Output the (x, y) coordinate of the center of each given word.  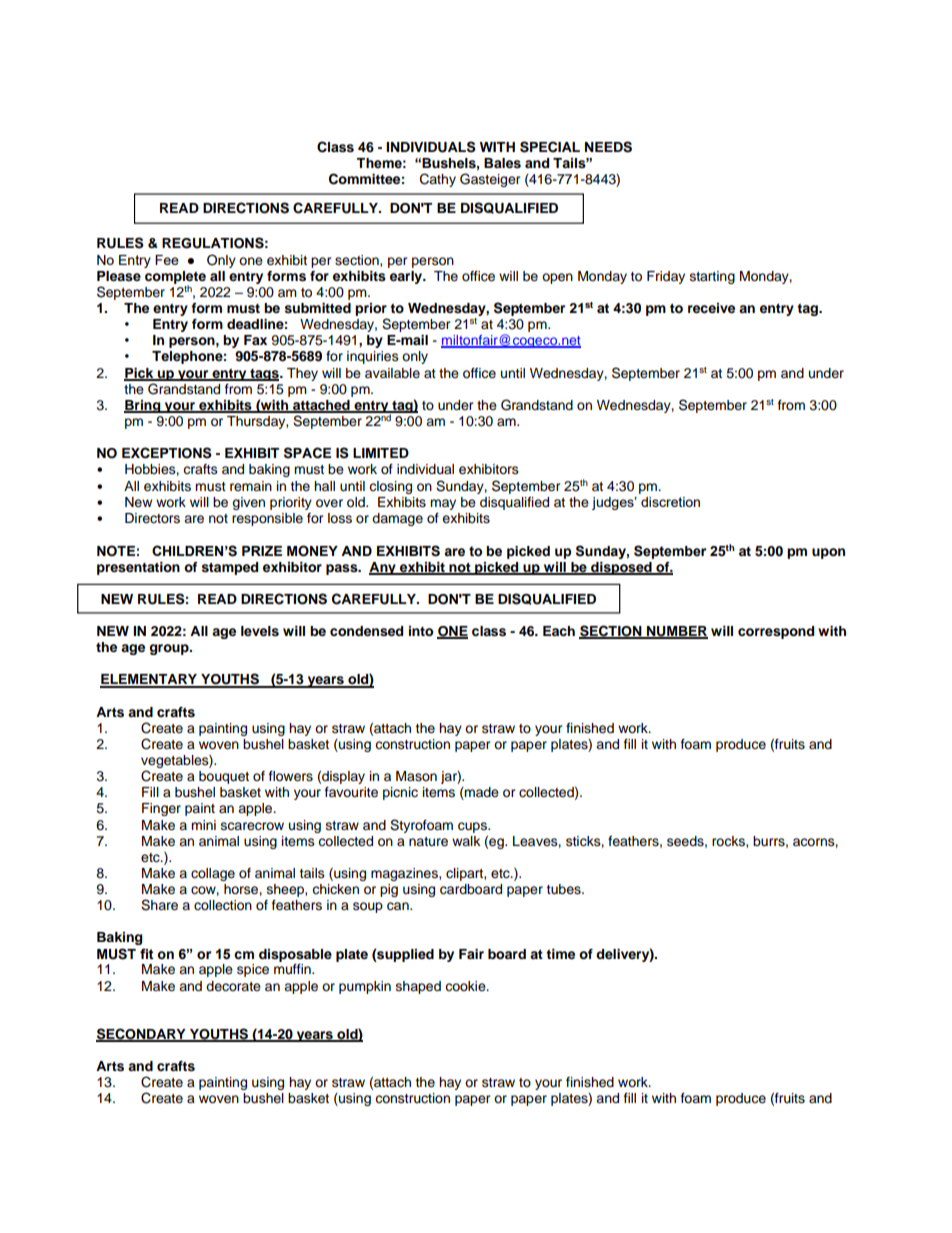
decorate (233, 986)
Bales (502, 163)
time (560, 954)
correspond (776, 632)
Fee (167, 260)
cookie (466, 986)
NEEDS (608, 147)
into (421, 631)
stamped (230, 568)
